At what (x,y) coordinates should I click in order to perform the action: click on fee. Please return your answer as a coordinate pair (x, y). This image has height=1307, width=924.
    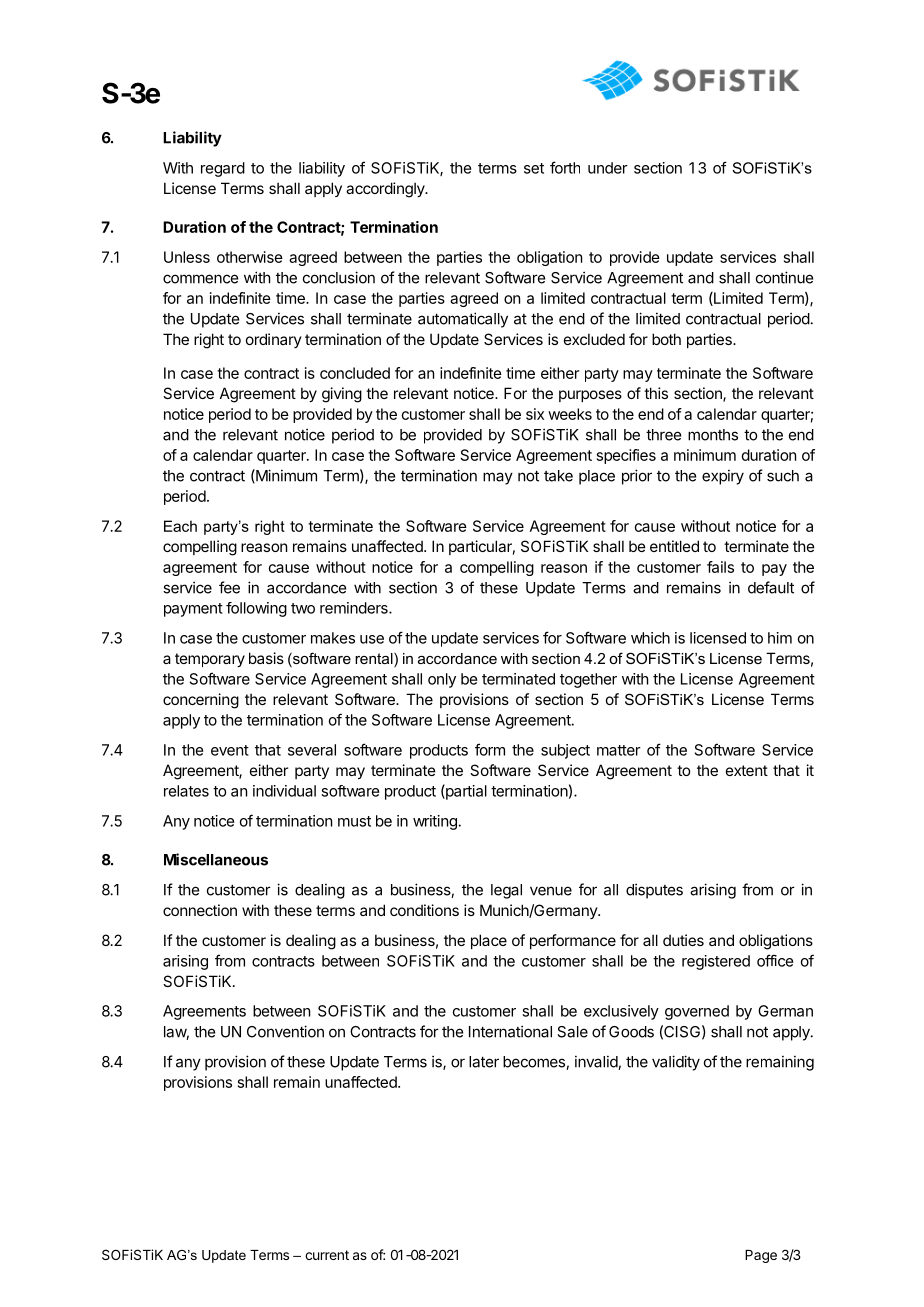
    Looking at the image, I should click on (229, 587).
